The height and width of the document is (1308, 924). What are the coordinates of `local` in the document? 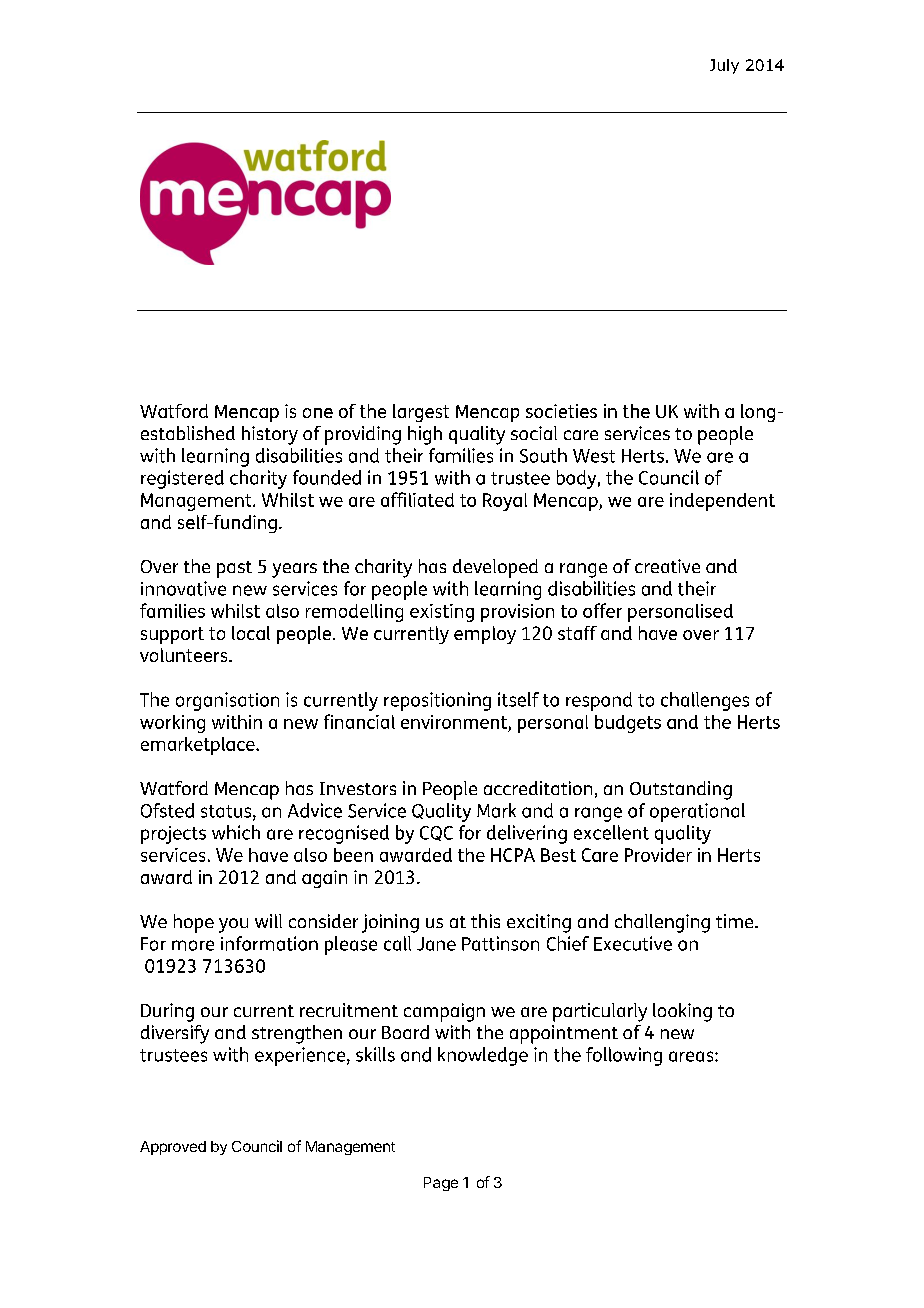 It's located at (251, 633).
